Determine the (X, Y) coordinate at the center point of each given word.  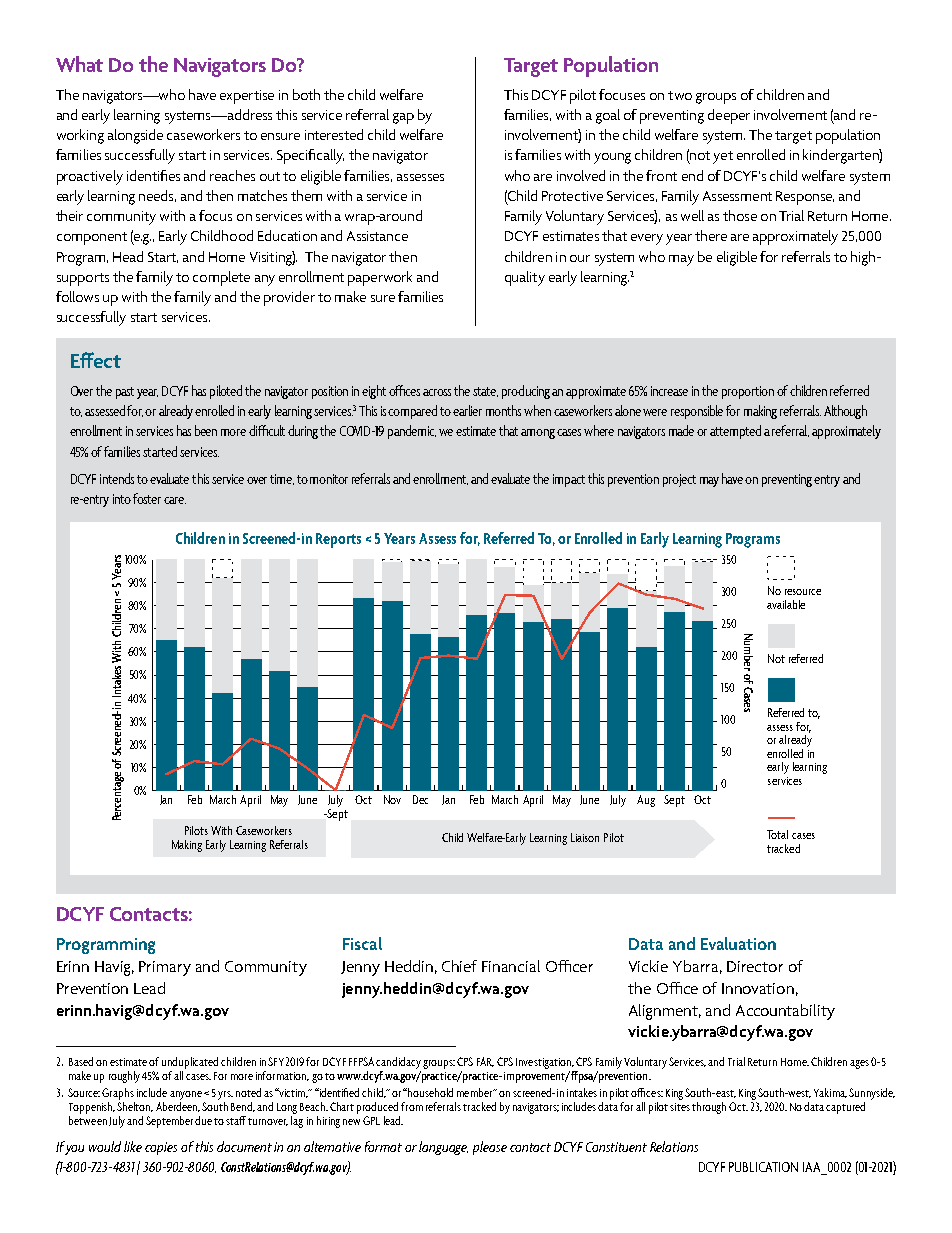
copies (161, 1148)
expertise (247, 97)
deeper (729, 116)
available (786, 604)
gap (403, 118)
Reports (338, 540)
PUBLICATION (763, 1167)
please (490, 1148)
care (175, 500)
